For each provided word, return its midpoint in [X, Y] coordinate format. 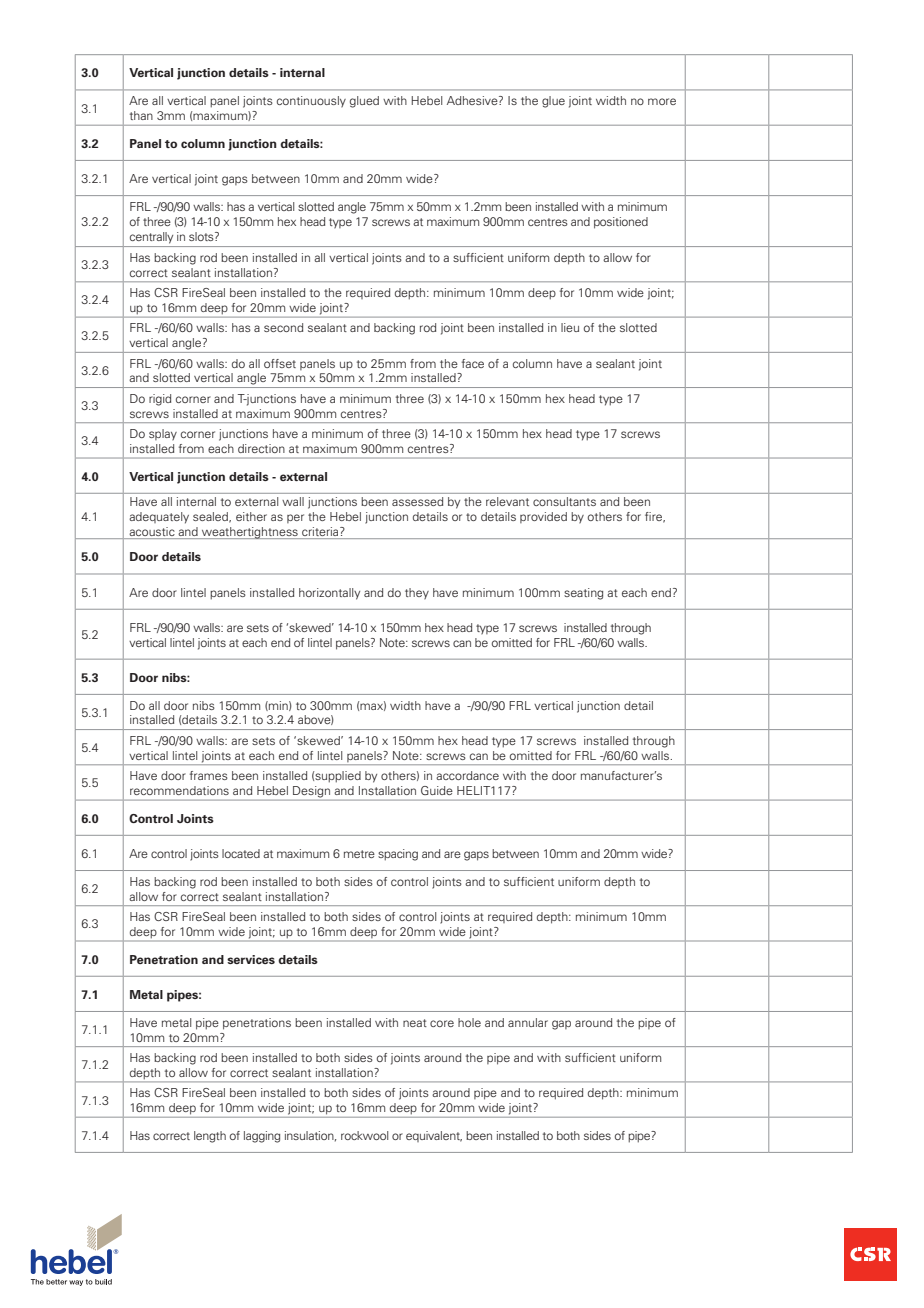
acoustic [152, 533]
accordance [467, 775]
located [241, 853]
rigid [160, 400]
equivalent [434, 1136]
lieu [570, 327]
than [141, 115]
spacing [398, 855]
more [662, 101]
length [210, 1137]
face [473, 363]
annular [528, 1022]
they [417, 594]
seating [583, 594]
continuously [311, 102]
